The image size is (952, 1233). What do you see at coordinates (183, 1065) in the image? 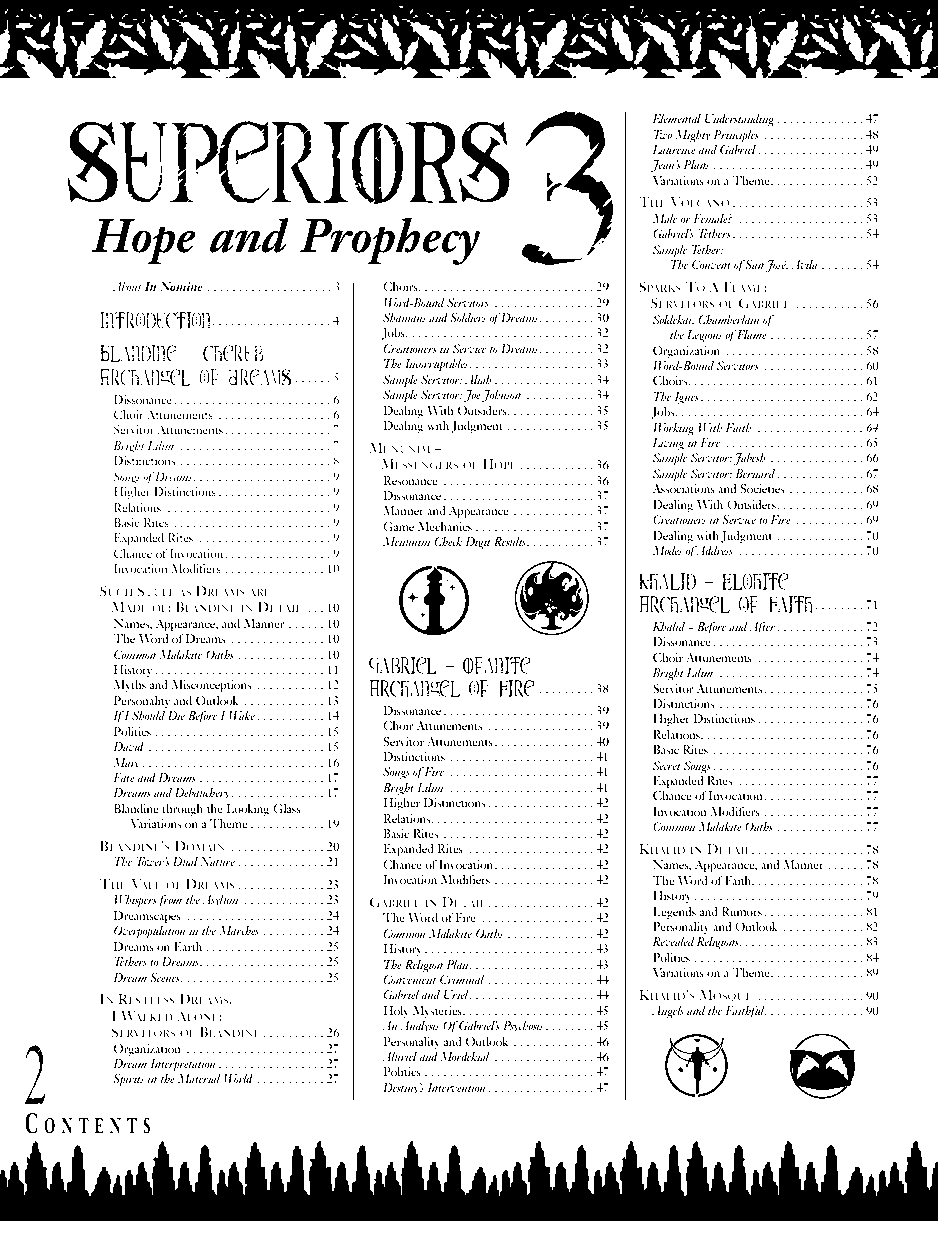
I see `Interpretation` at bounding box center [183, 1065].
